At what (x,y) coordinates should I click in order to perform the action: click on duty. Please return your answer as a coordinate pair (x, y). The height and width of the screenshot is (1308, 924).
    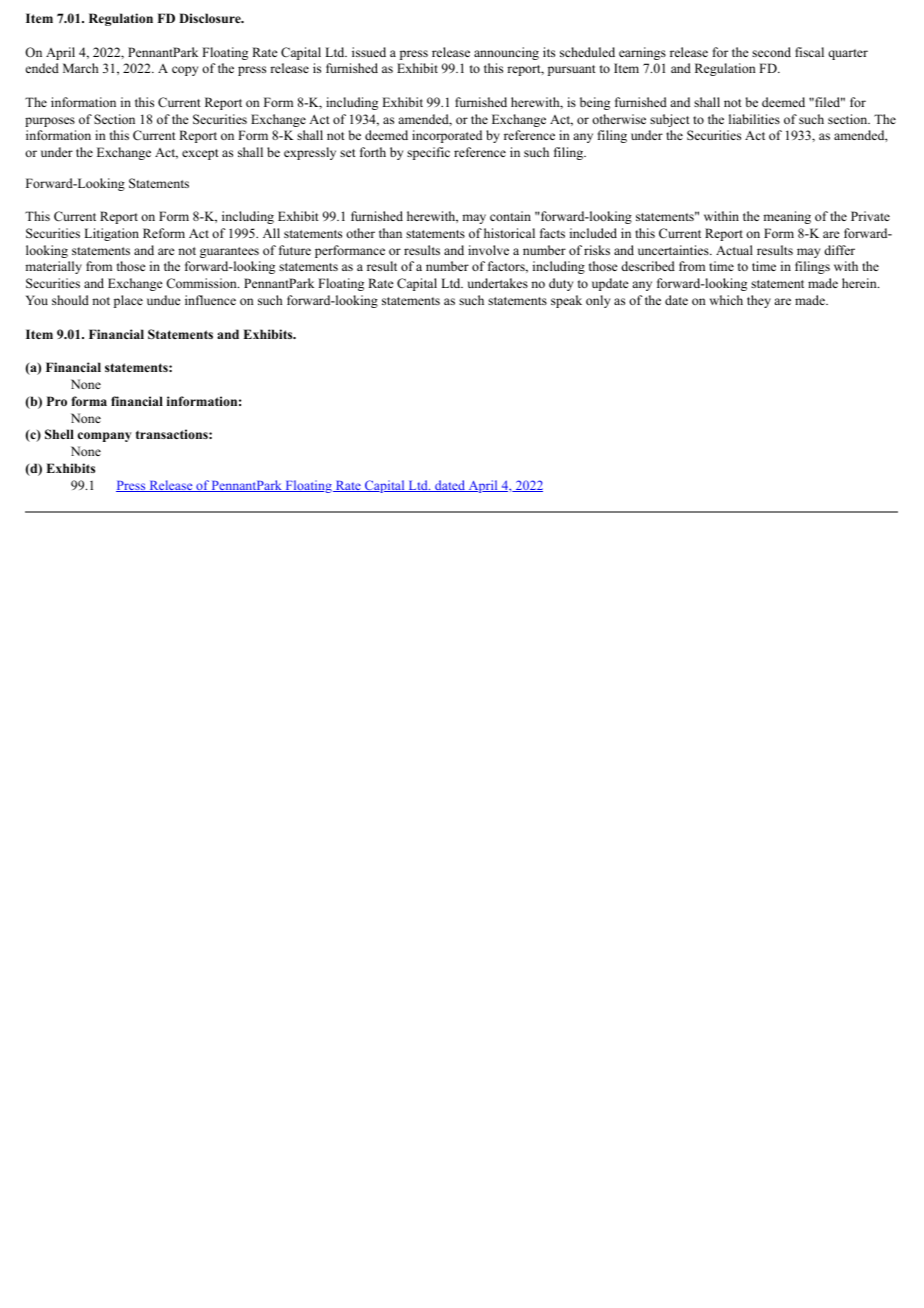
    Looking at the image, I should click on (561, 284).
